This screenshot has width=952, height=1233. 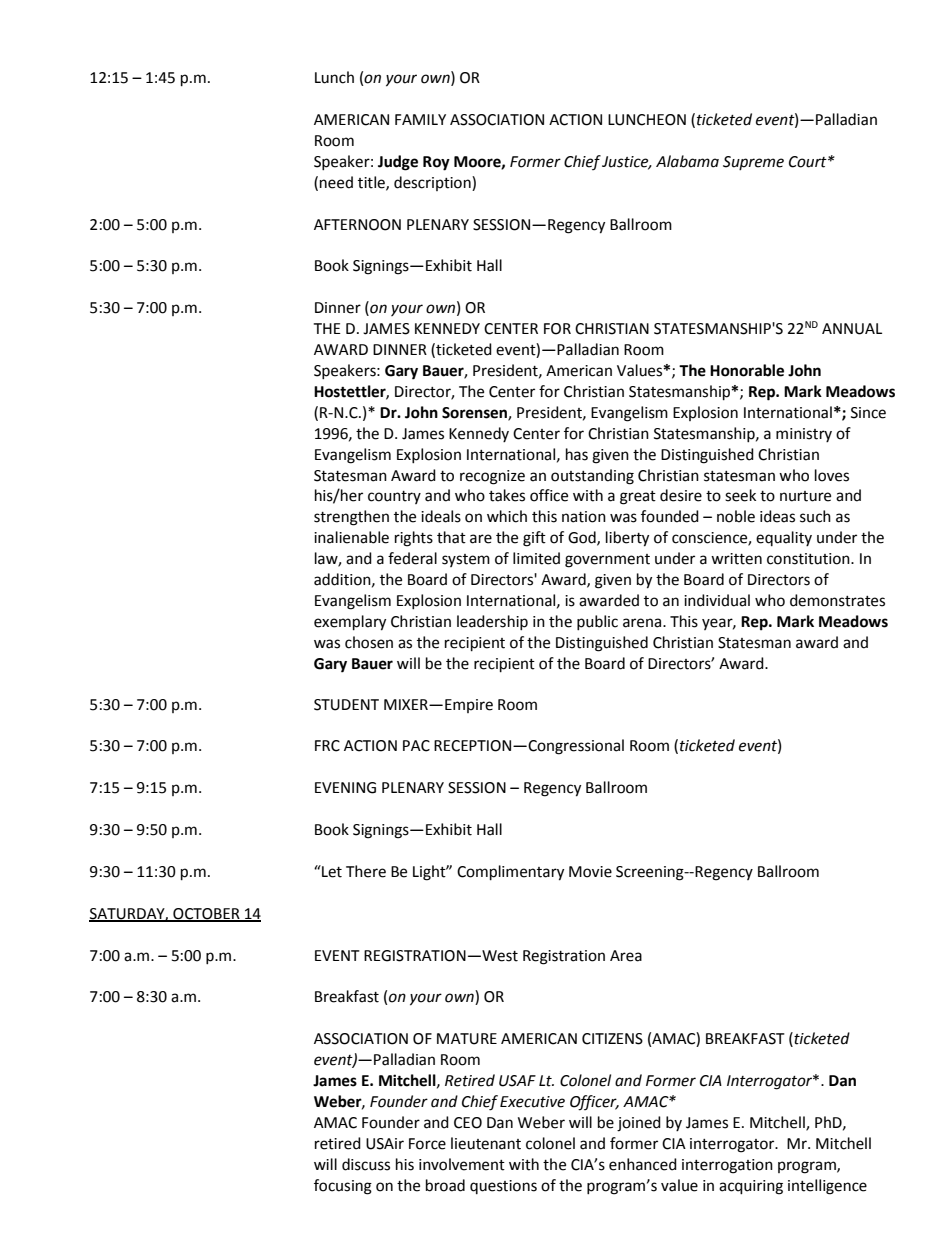 I want to click on intelligence, so click(x=827, y=1187).
